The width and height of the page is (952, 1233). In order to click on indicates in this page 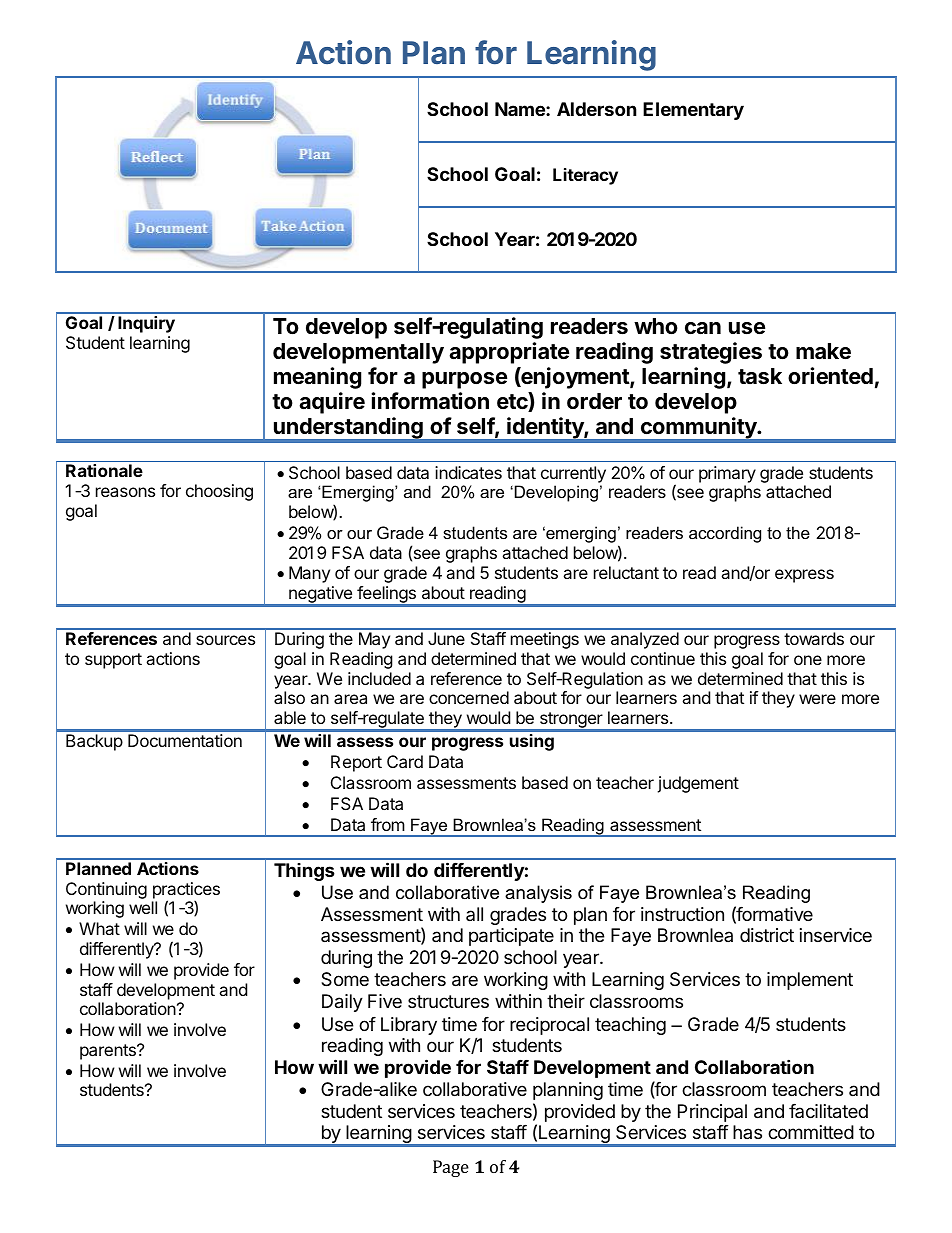, I will do `click(468, 472)`.
